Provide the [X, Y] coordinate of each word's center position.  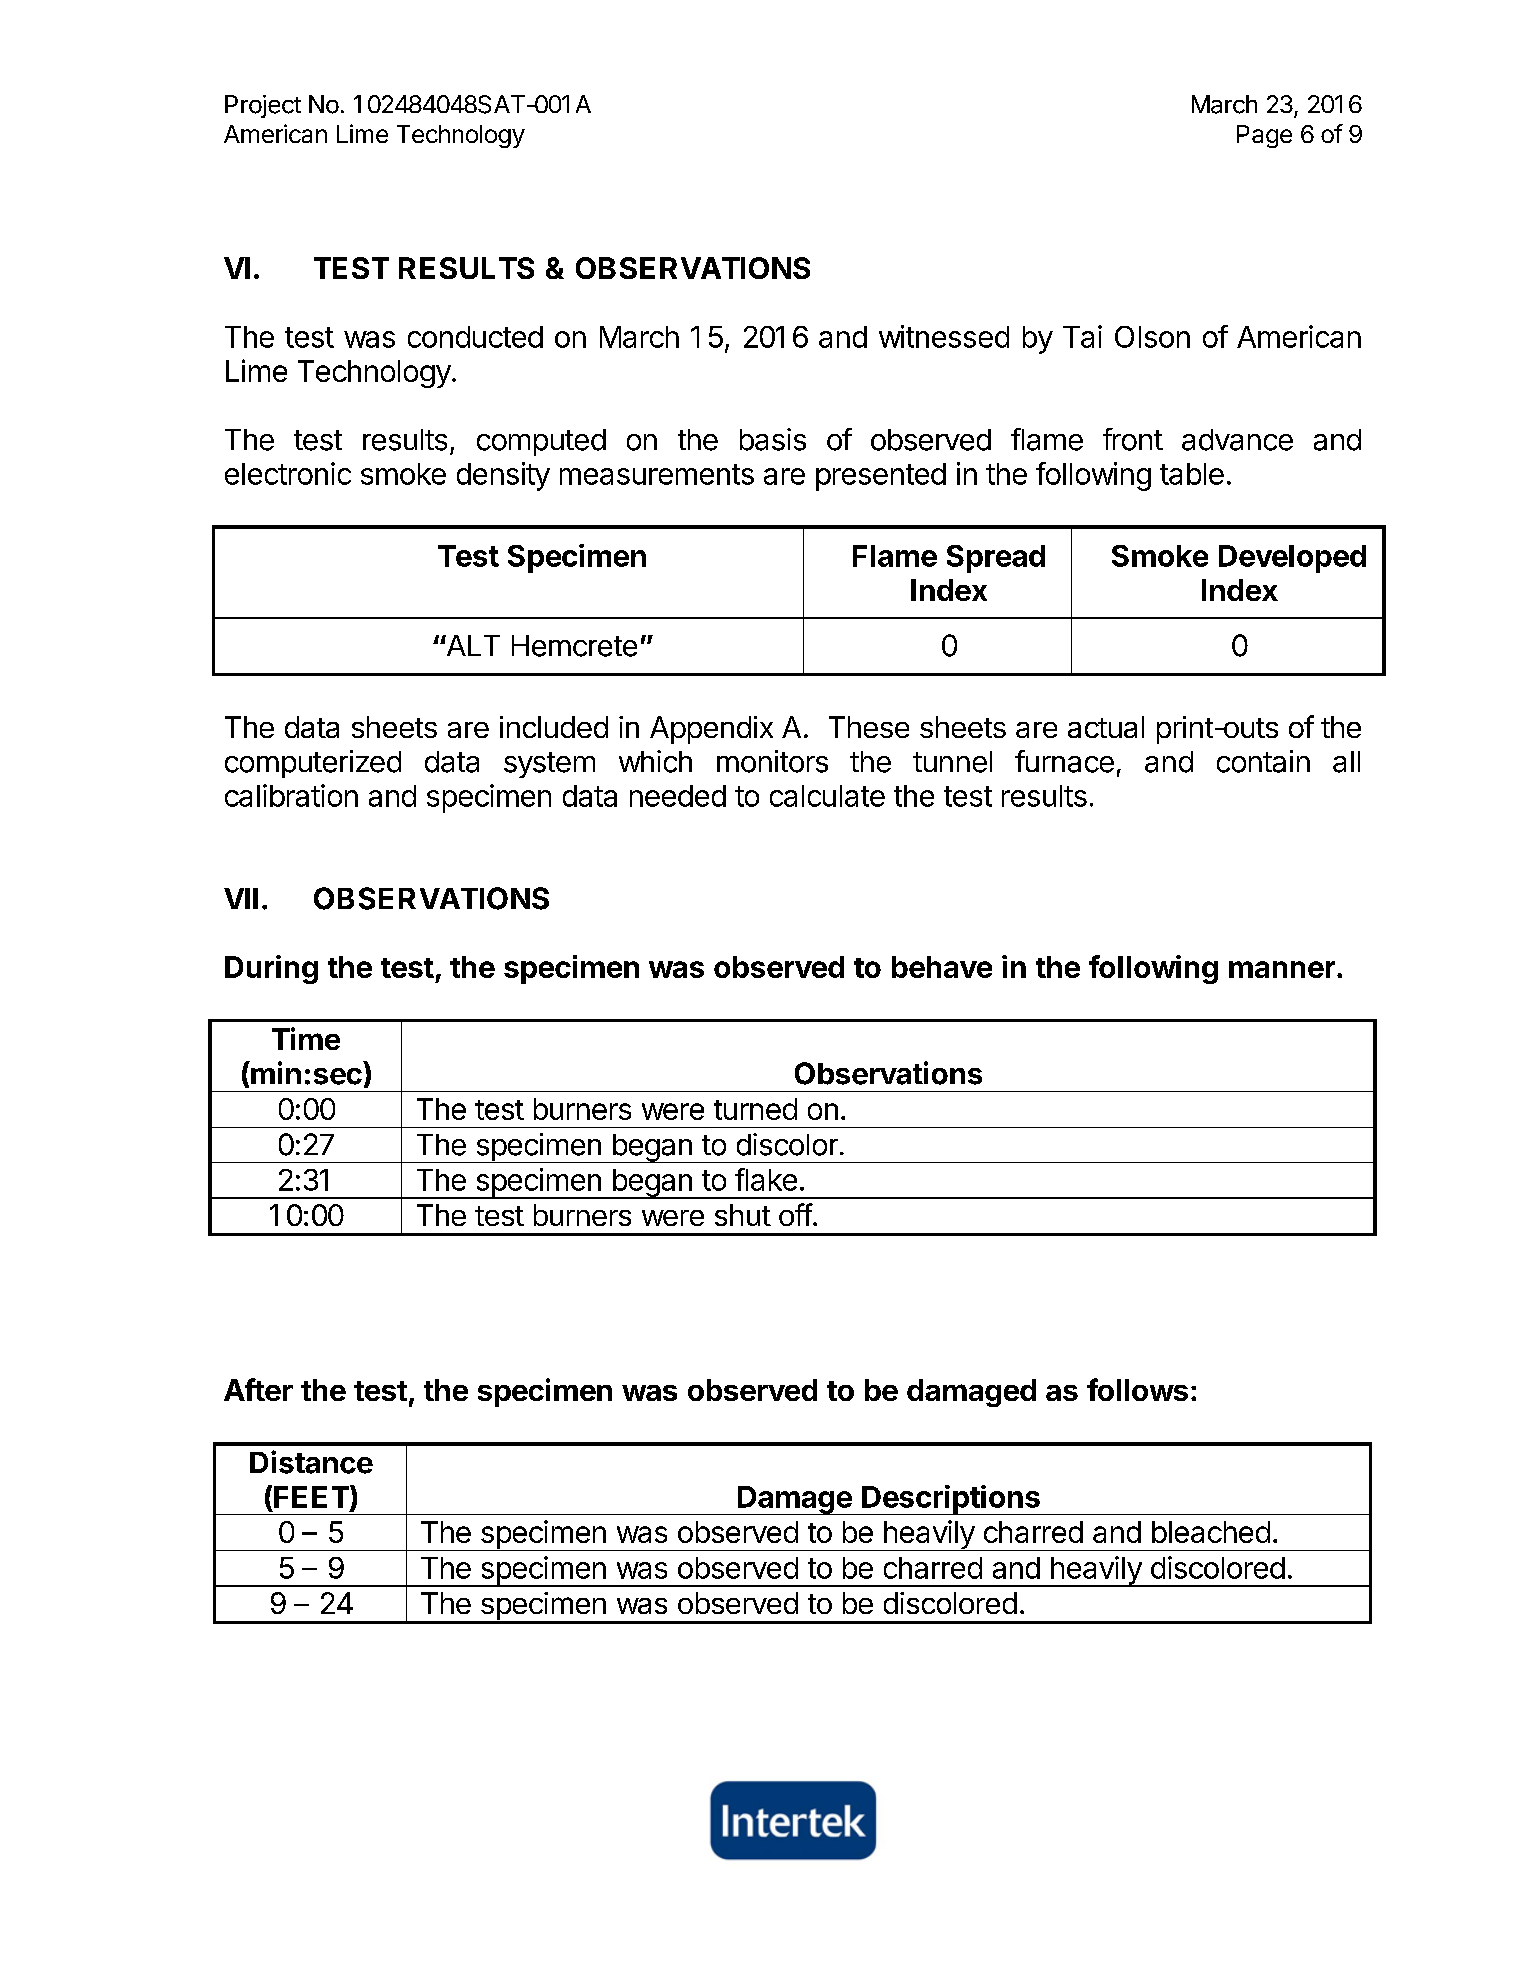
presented [881, 477]
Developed [1292, 559]
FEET [312, 1497]
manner [1282, 969]
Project [263, 106]
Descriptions [951, 1500]
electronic [288, 473]
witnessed [944, 336]
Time [306, 1038]
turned [755, 1109]
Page [1264, 136]
